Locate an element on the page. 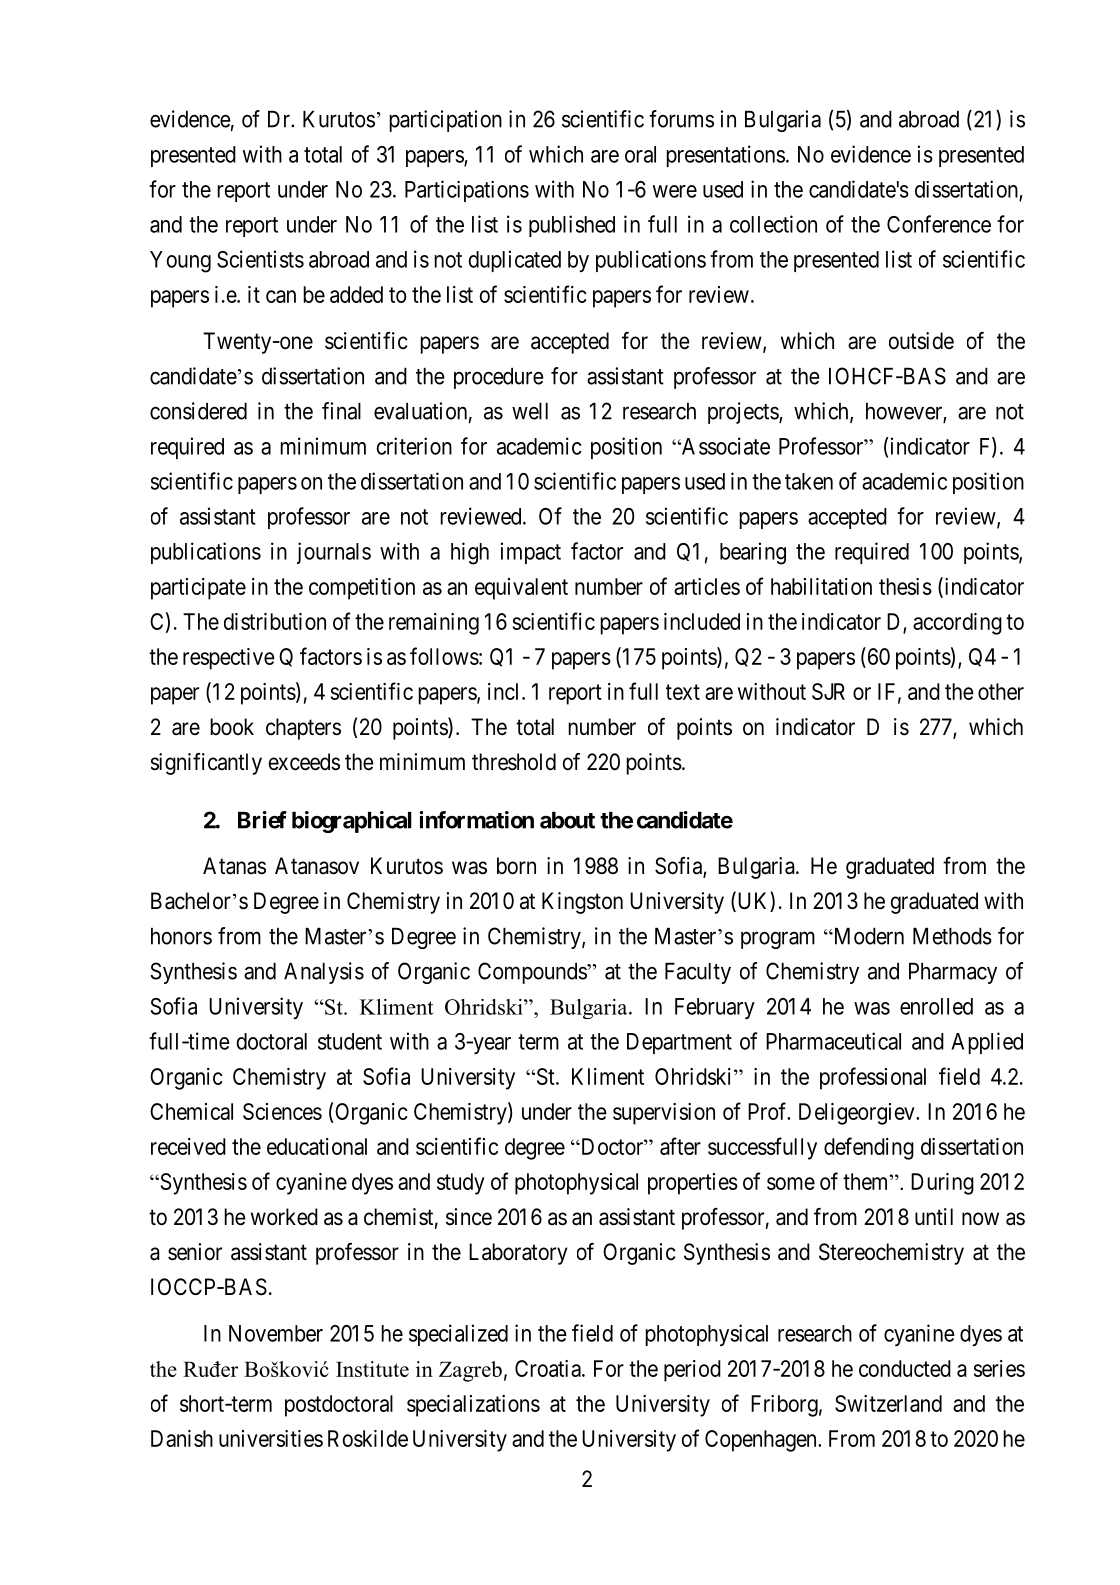 This image has height=1585, width=1120. well is located at coordinates (530, 411).
